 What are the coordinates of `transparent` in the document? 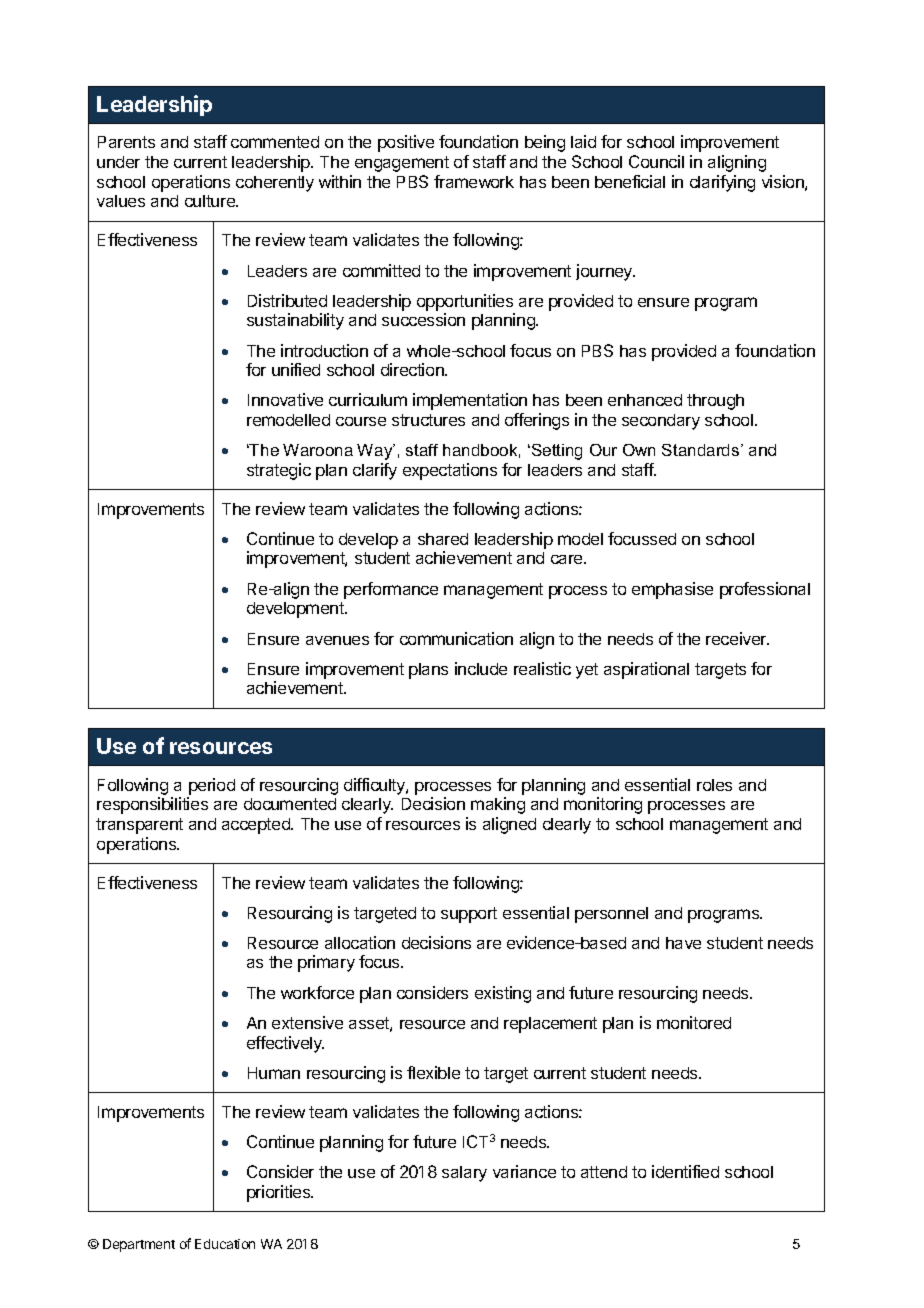 It's located at (139, 826).
